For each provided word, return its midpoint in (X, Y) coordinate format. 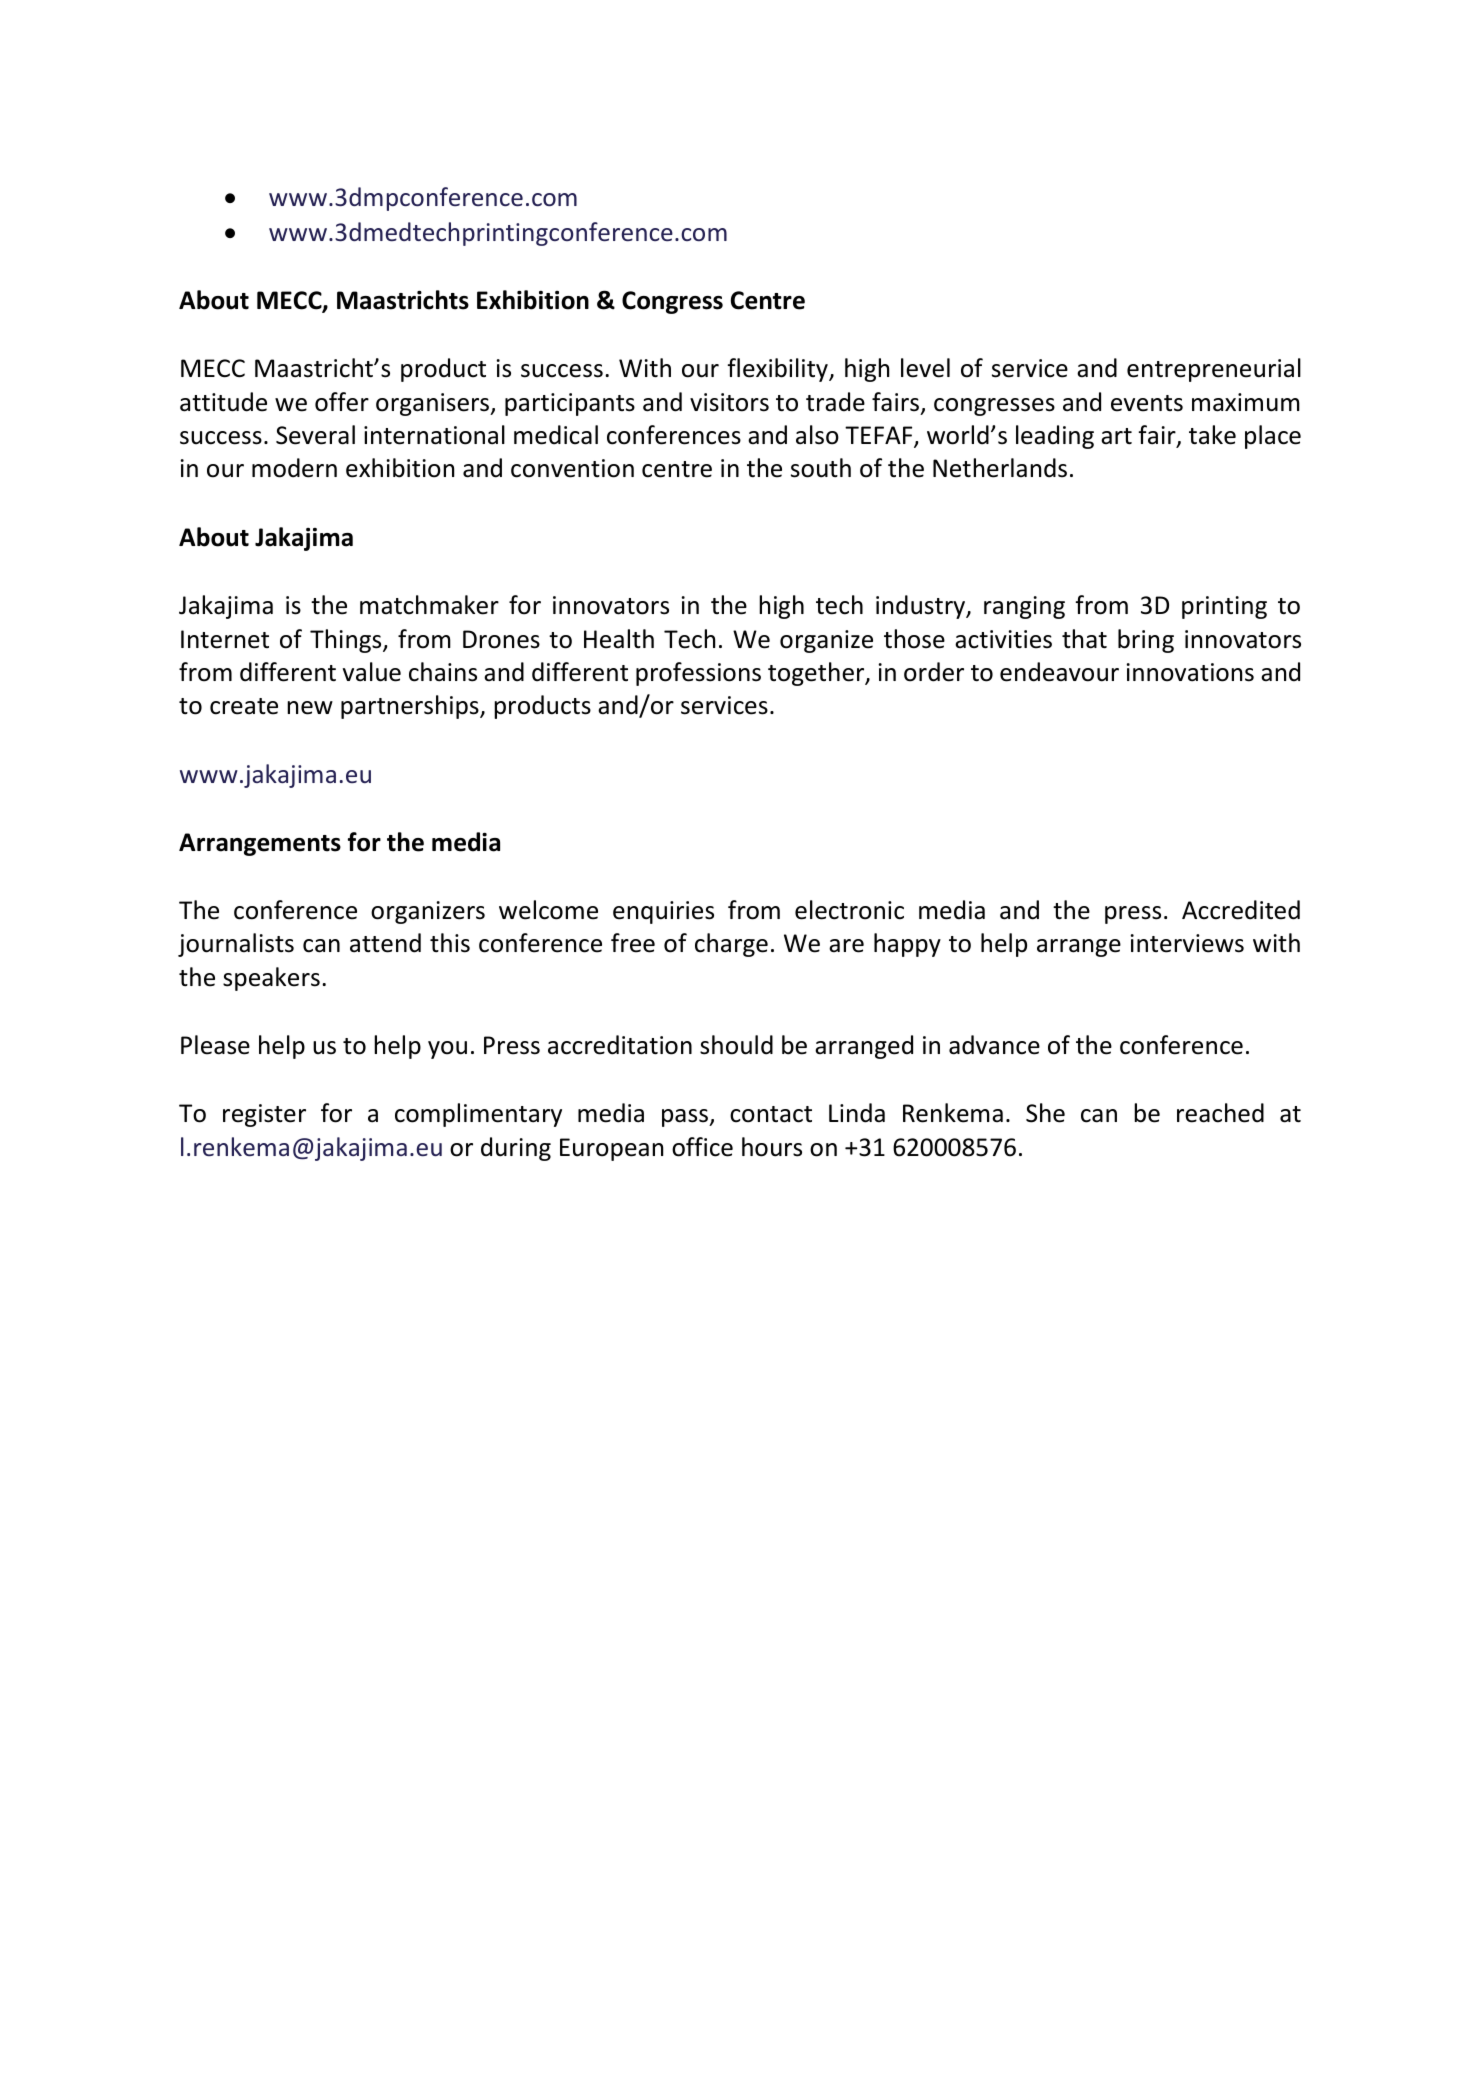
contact (771, 1114)
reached (1220, 1113)
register (264, 1115)
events (1147, 403)
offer (342, 402)
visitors (729, 402)
